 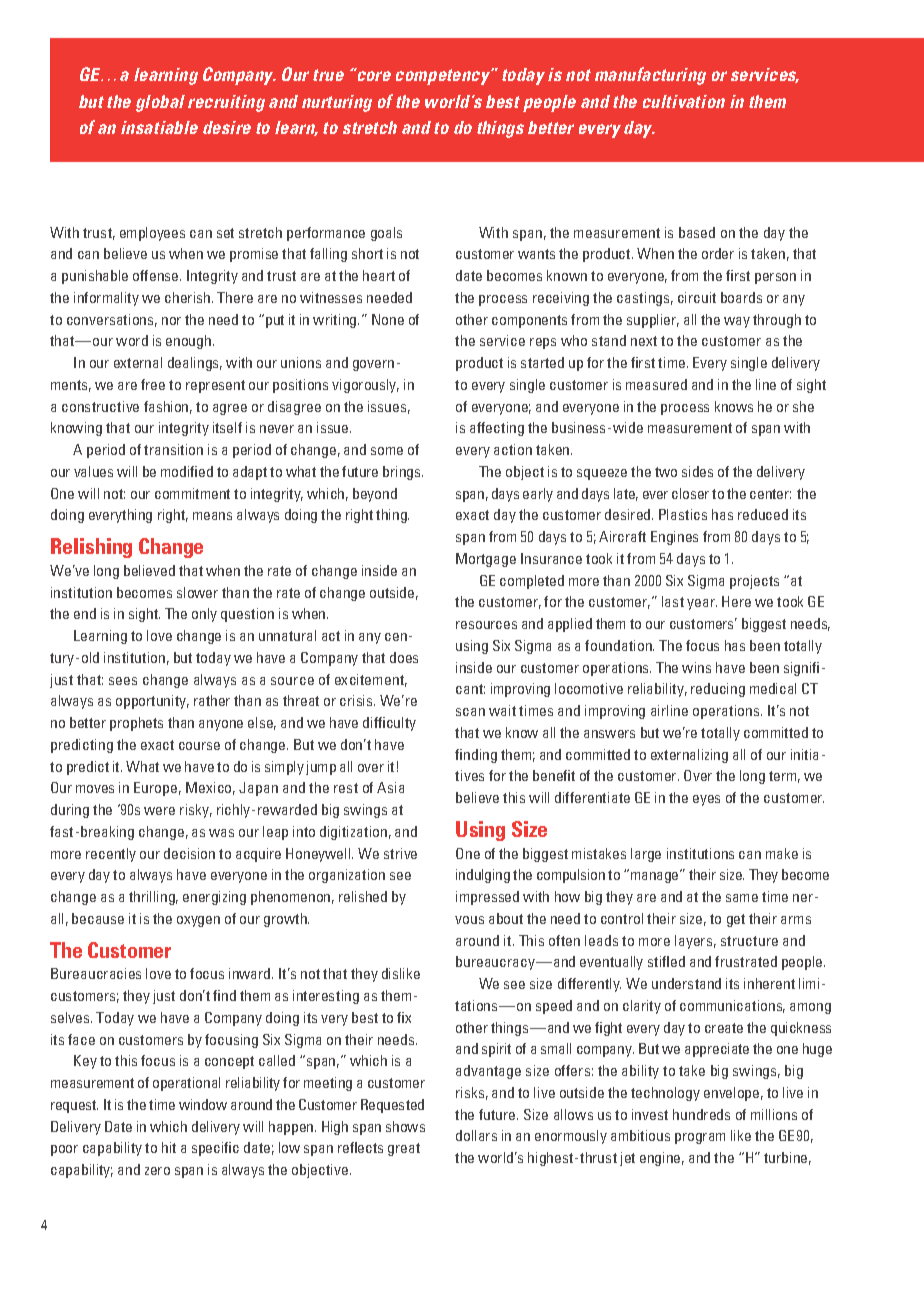 I want to click on dollars, so click(x=476, y=1135).
